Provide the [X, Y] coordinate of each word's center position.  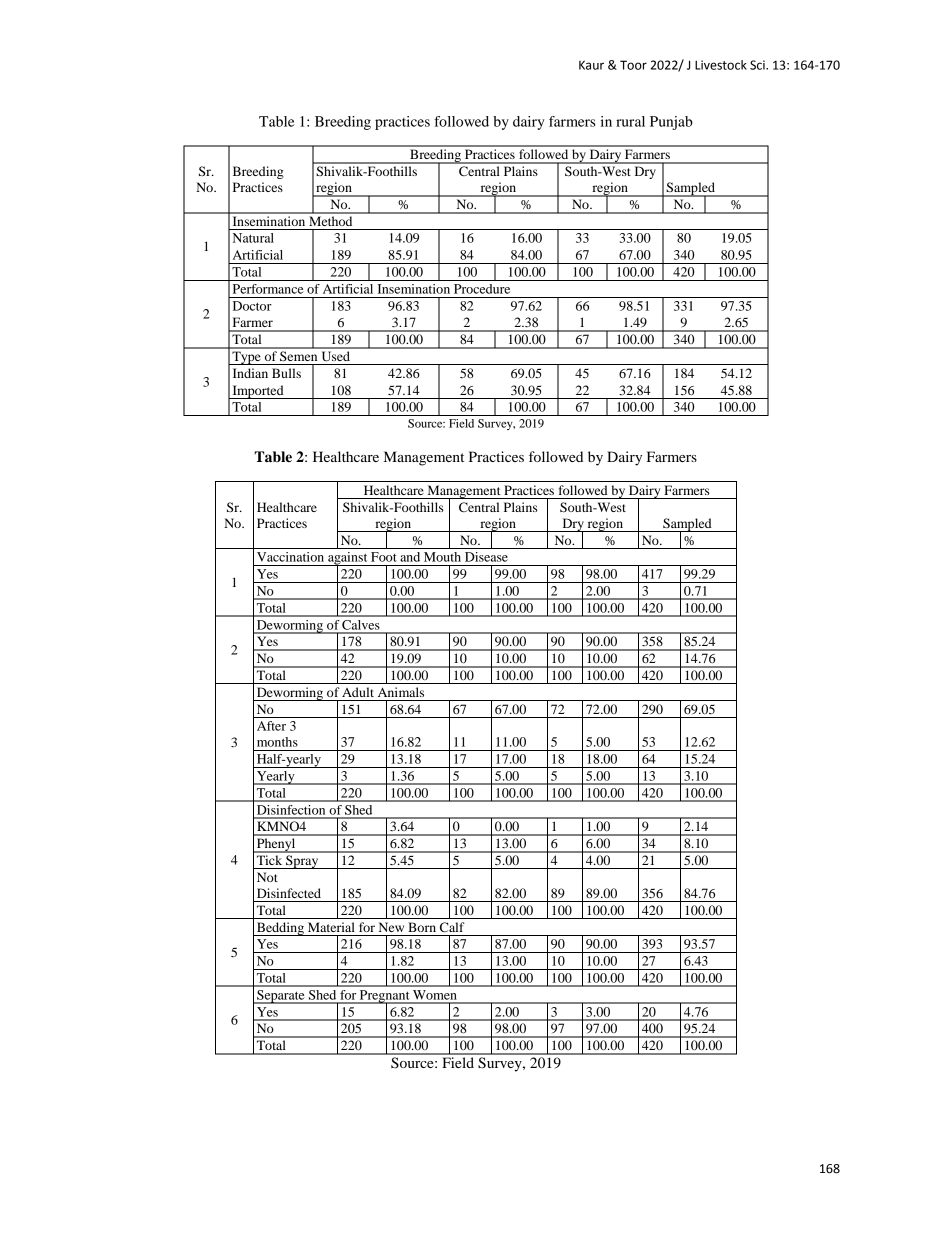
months [277, 742]
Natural [253, 238]
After [271, 726]
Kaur [591, 65]
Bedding [280, 929]
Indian [250, 373]
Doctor [252, 306]
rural [630, 121]
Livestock [721, 65]
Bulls [286, 373]
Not [267, 877]
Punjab [671, 123]
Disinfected [289, 893]
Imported [258, 392]
